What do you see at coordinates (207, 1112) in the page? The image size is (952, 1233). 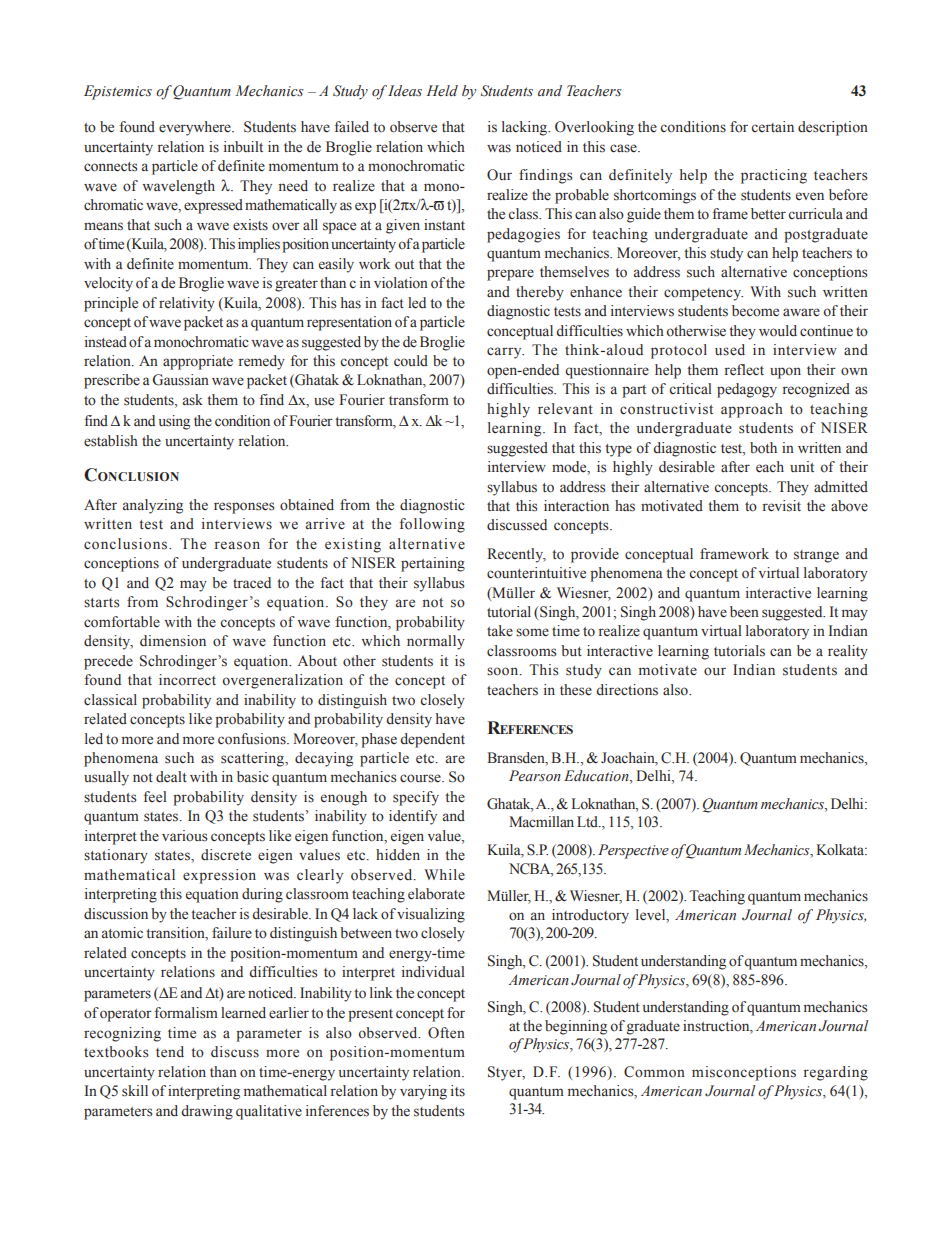 I see `drawing` at bounding box center [207, 1112].
